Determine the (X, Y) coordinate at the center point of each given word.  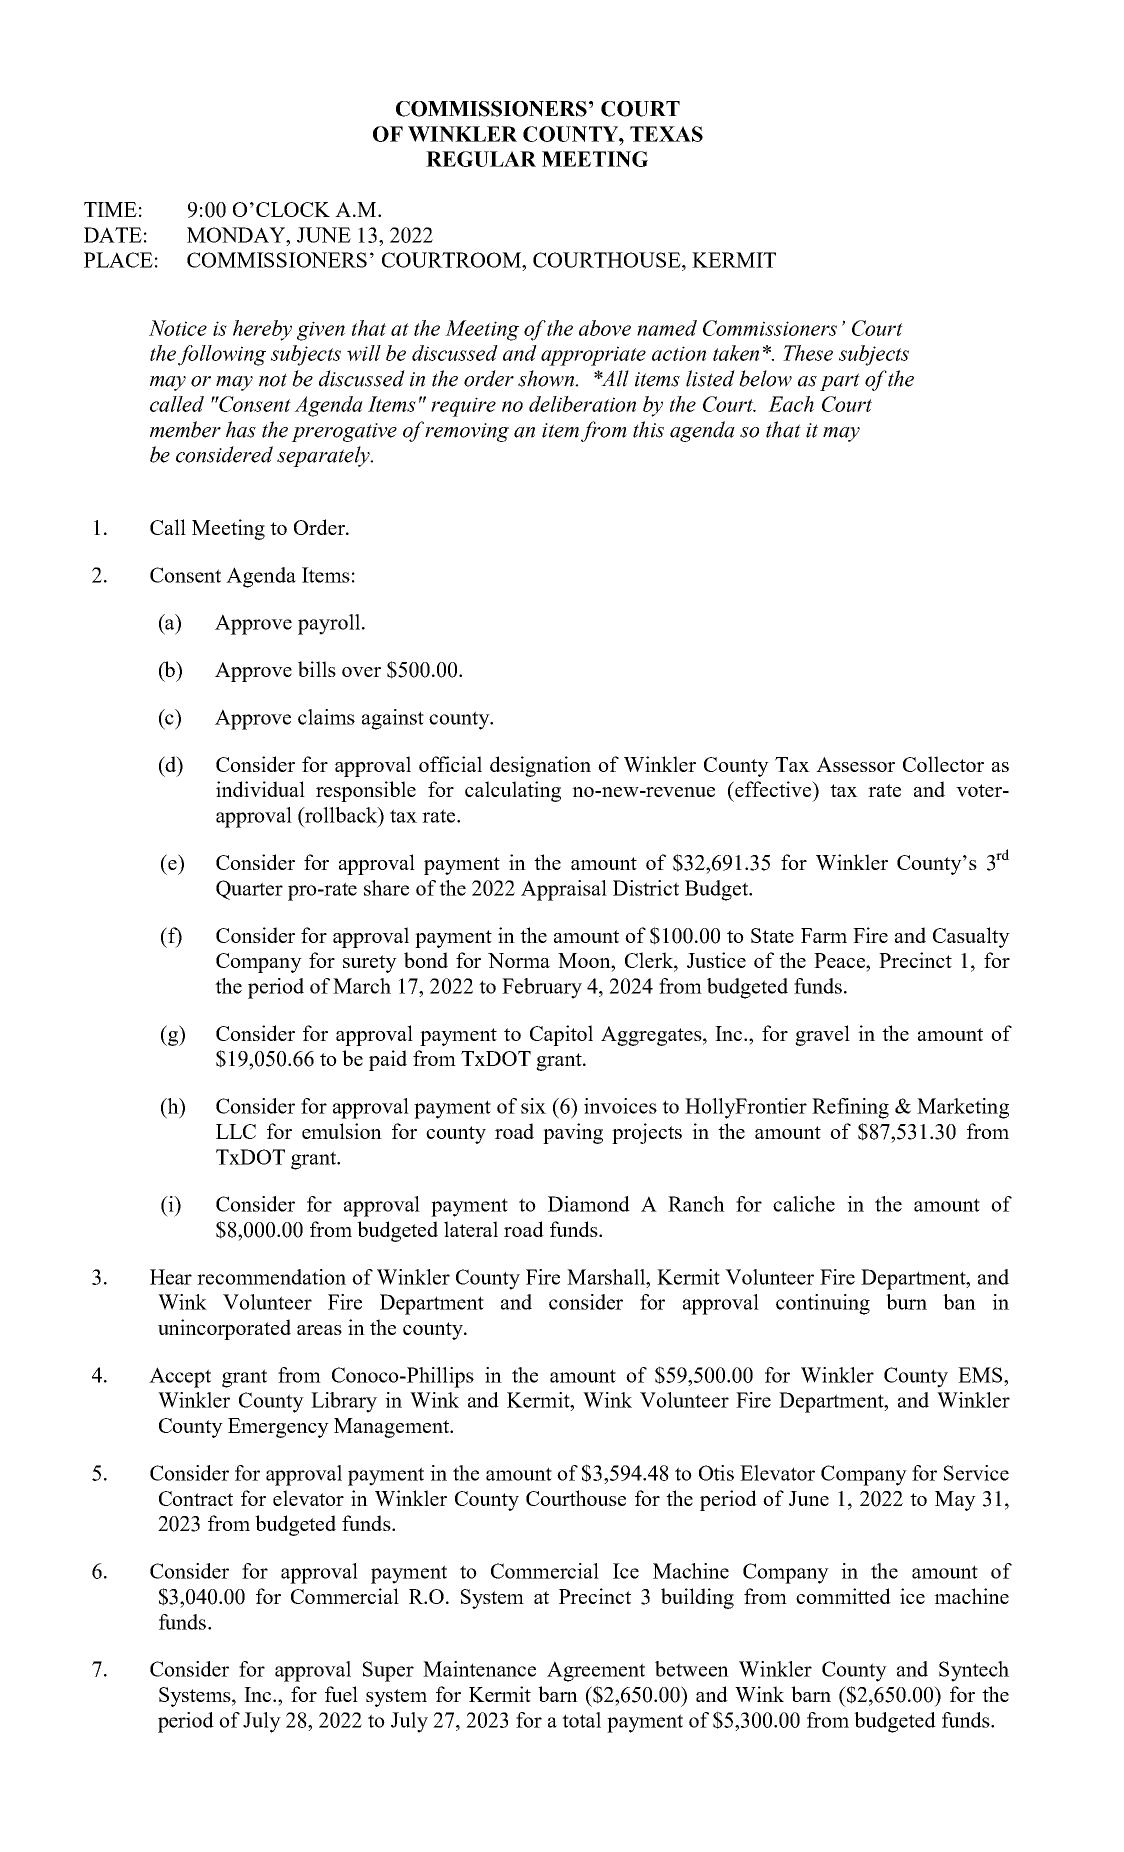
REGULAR (481, 159)
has (241, 429)
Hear (171, 1277)
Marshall (607, 1277)
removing (467, 432)
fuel (341, 1694)
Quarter (249, 890)
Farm (824, 935)
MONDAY (237, 235)
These (808, 353)
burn (906, 1302)
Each (791, 404)
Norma (519, 960)
